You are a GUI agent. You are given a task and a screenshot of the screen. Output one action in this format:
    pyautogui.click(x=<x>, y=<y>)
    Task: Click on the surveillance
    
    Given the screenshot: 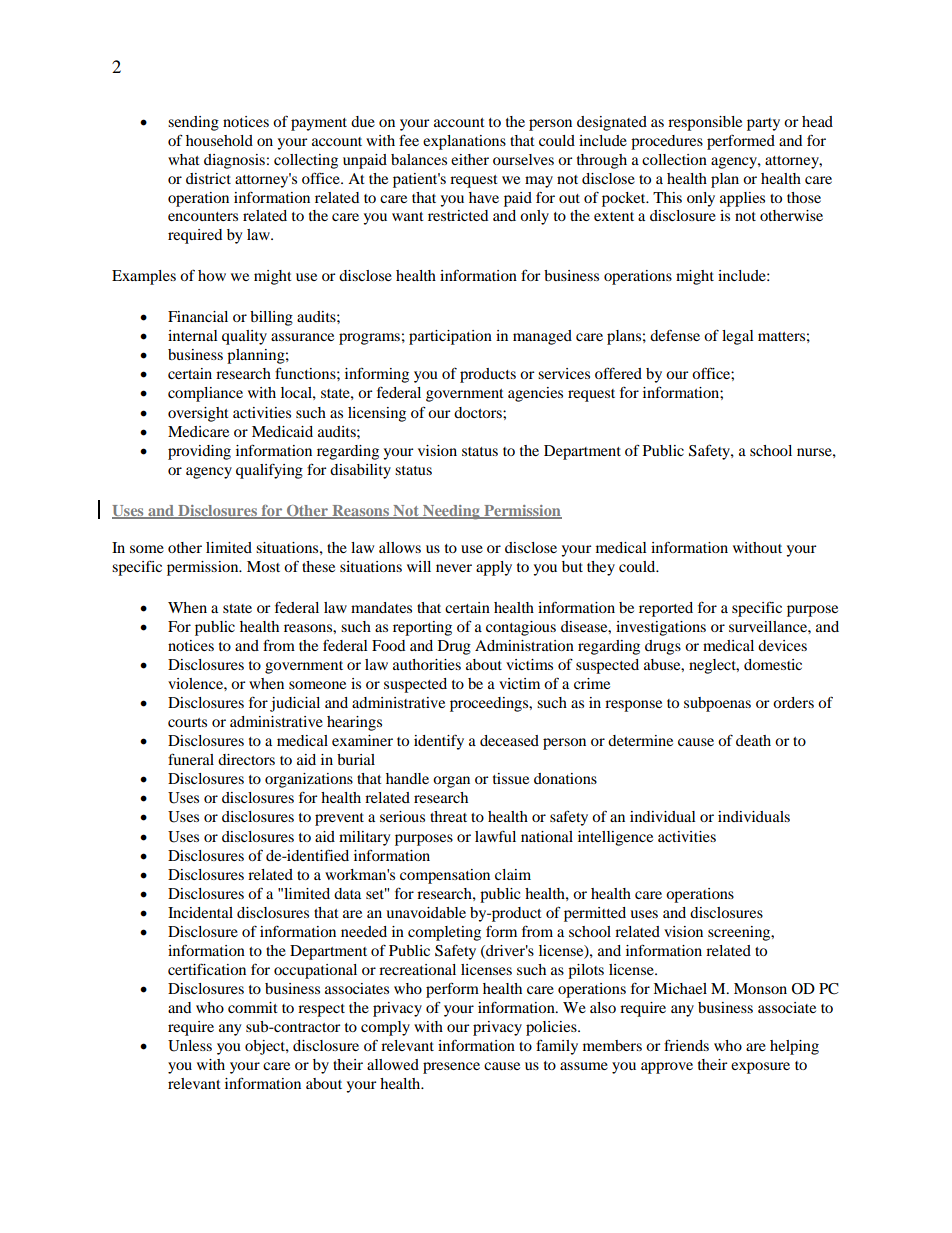 What is the action you would take?
    pyautogui.click(x=769, y=626)
